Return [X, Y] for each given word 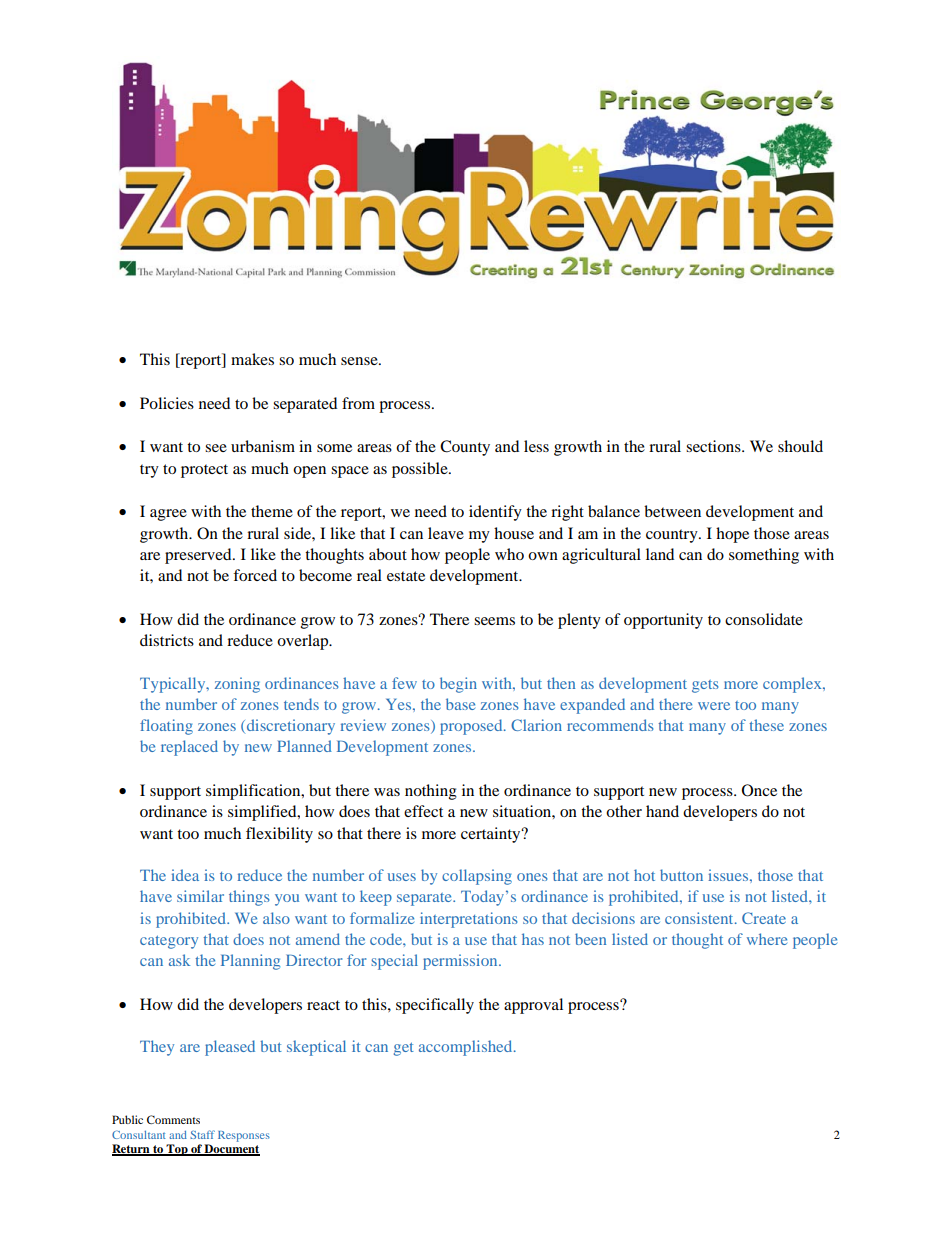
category [169, 942]
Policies [167, 403]
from [358, 403]
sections [714, 446]
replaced [189, 748]
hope [732, 535]
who [509, 554]
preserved [199, 556]
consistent [700, 918]
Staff [202, 1134]
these [766, 725]
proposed [472, 727]
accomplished [467, 1048]
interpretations [469, 920]
